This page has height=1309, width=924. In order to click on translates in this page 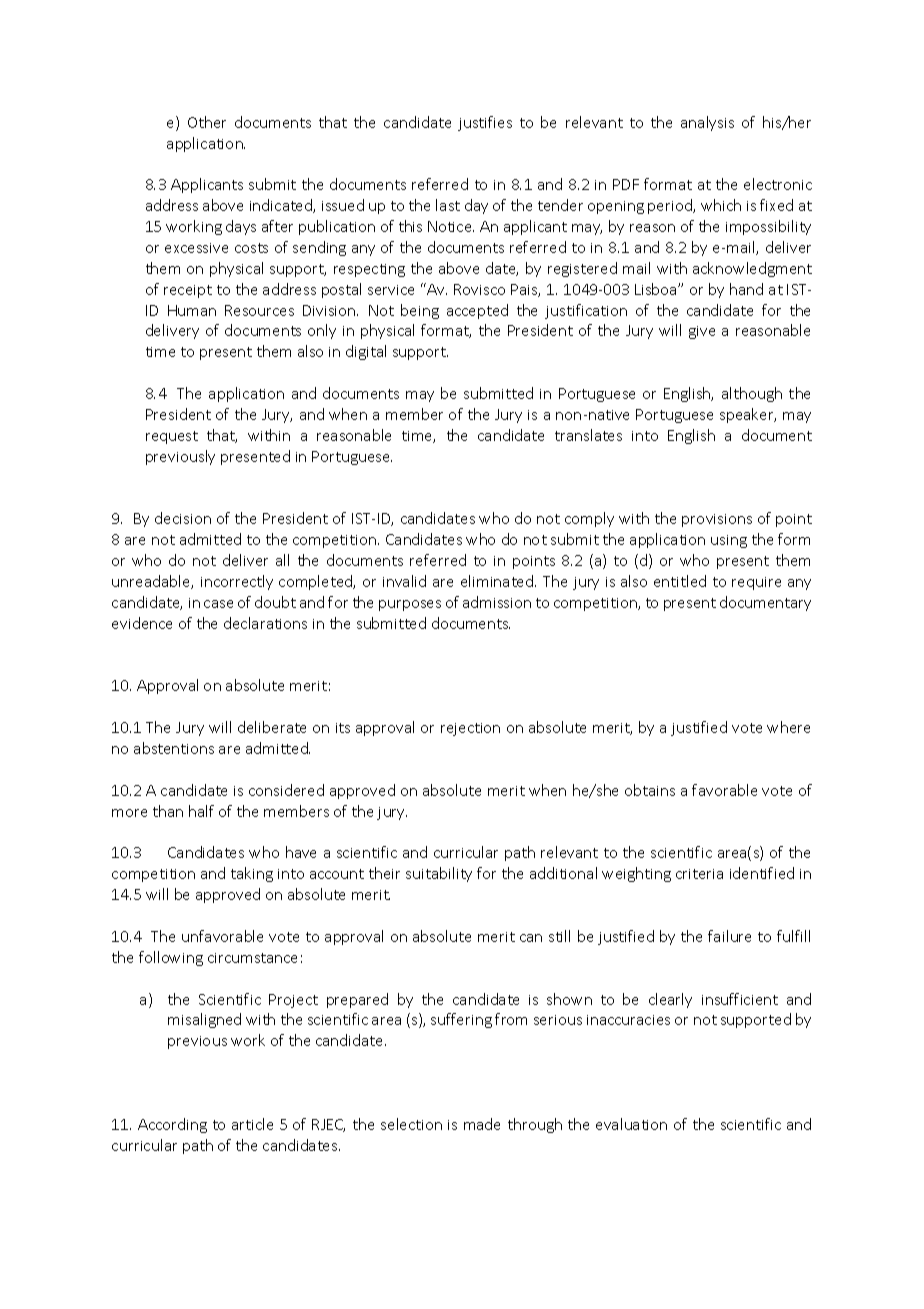, I will do `click(588, 435)`.
